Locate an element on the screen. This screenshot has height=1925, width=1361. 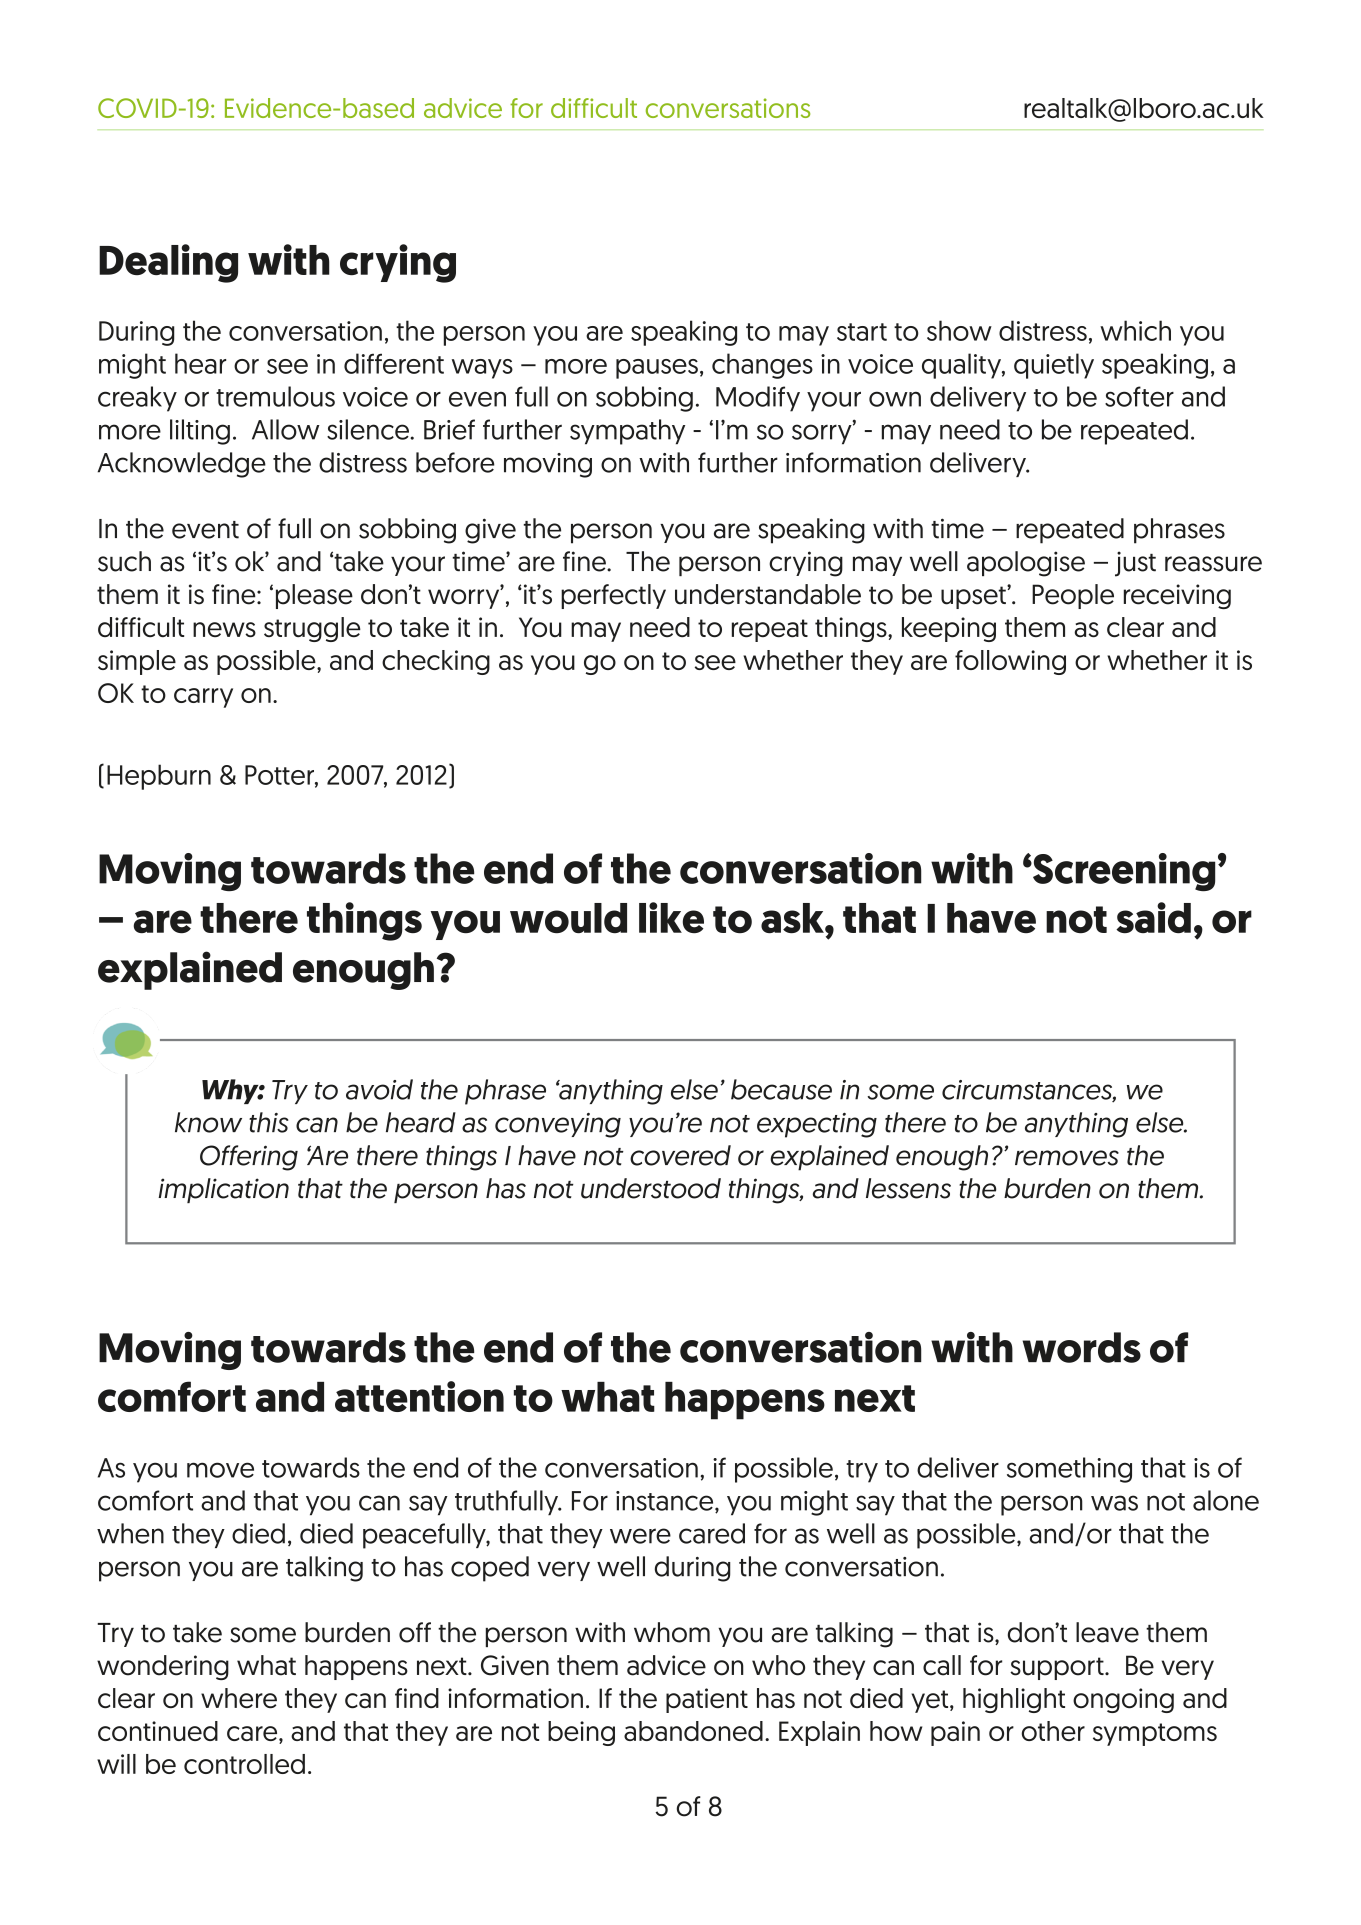
said is located at coordinates (1153, 917).
